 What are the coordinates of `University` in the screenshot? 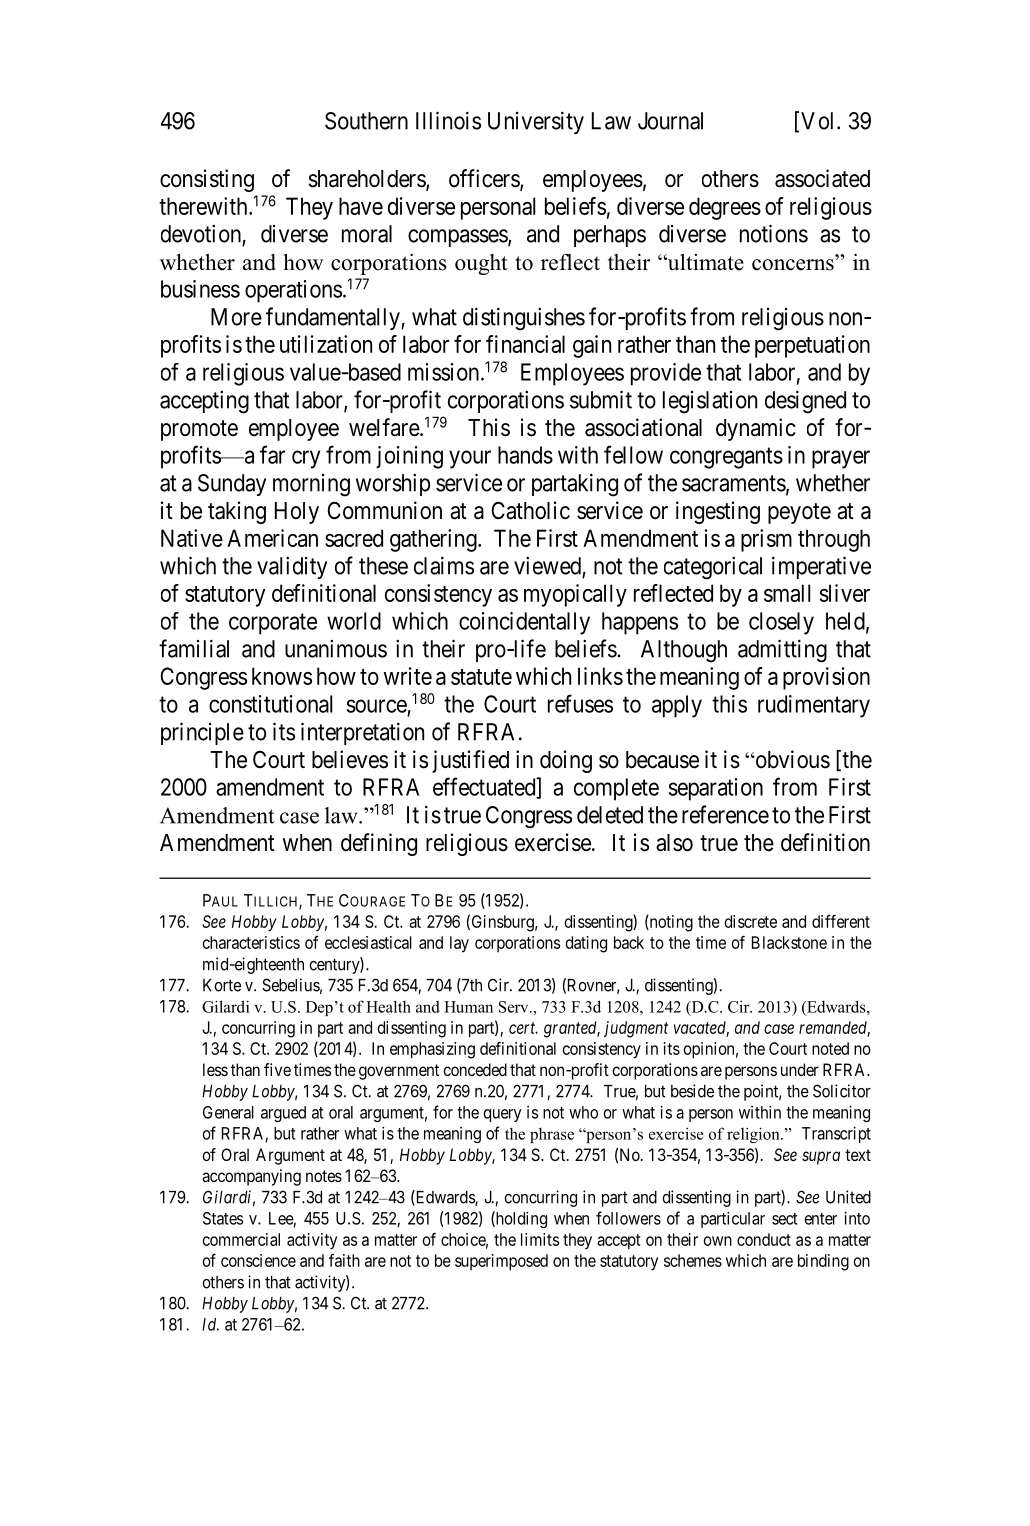 It's located at (536, 122).
